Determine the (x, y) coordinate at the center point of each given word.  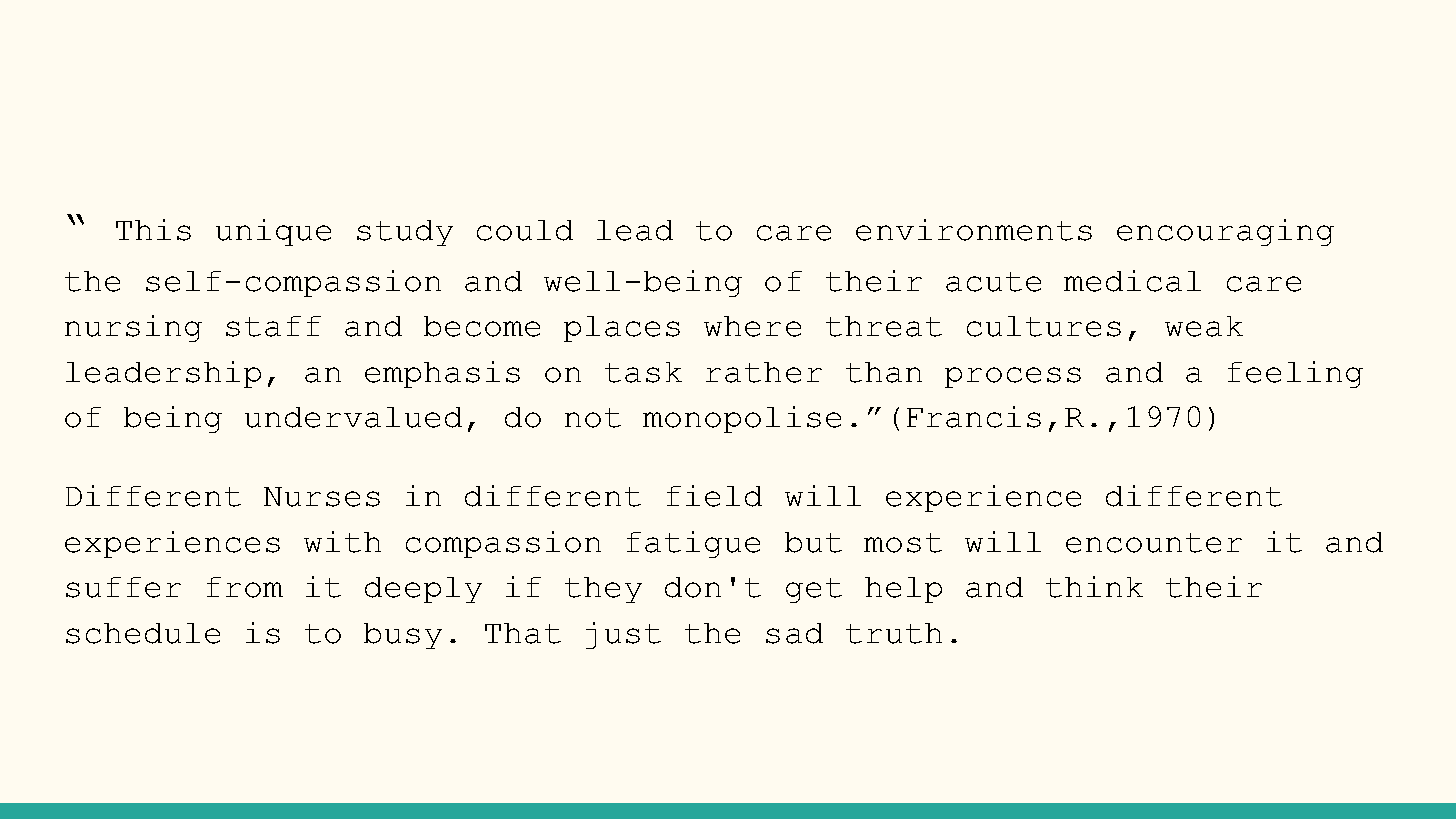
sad (794, 633)
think (1094, 587)
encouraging (1225, 232)
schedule (143, 633)
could (525, 230)
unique (273, 232)
